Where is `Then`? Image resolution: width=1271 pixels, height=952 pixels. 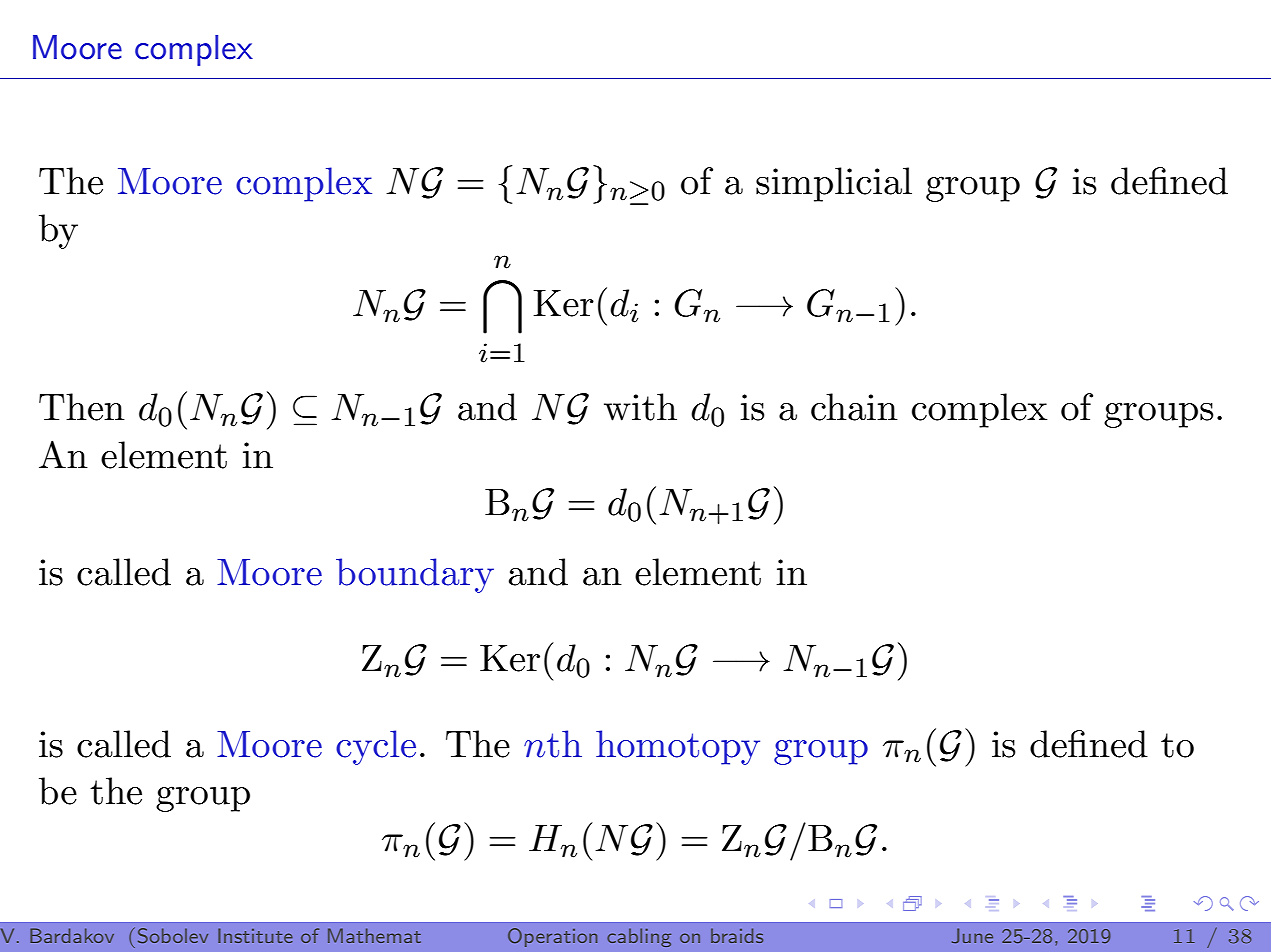
Then is located at coordinates (82, 407).
